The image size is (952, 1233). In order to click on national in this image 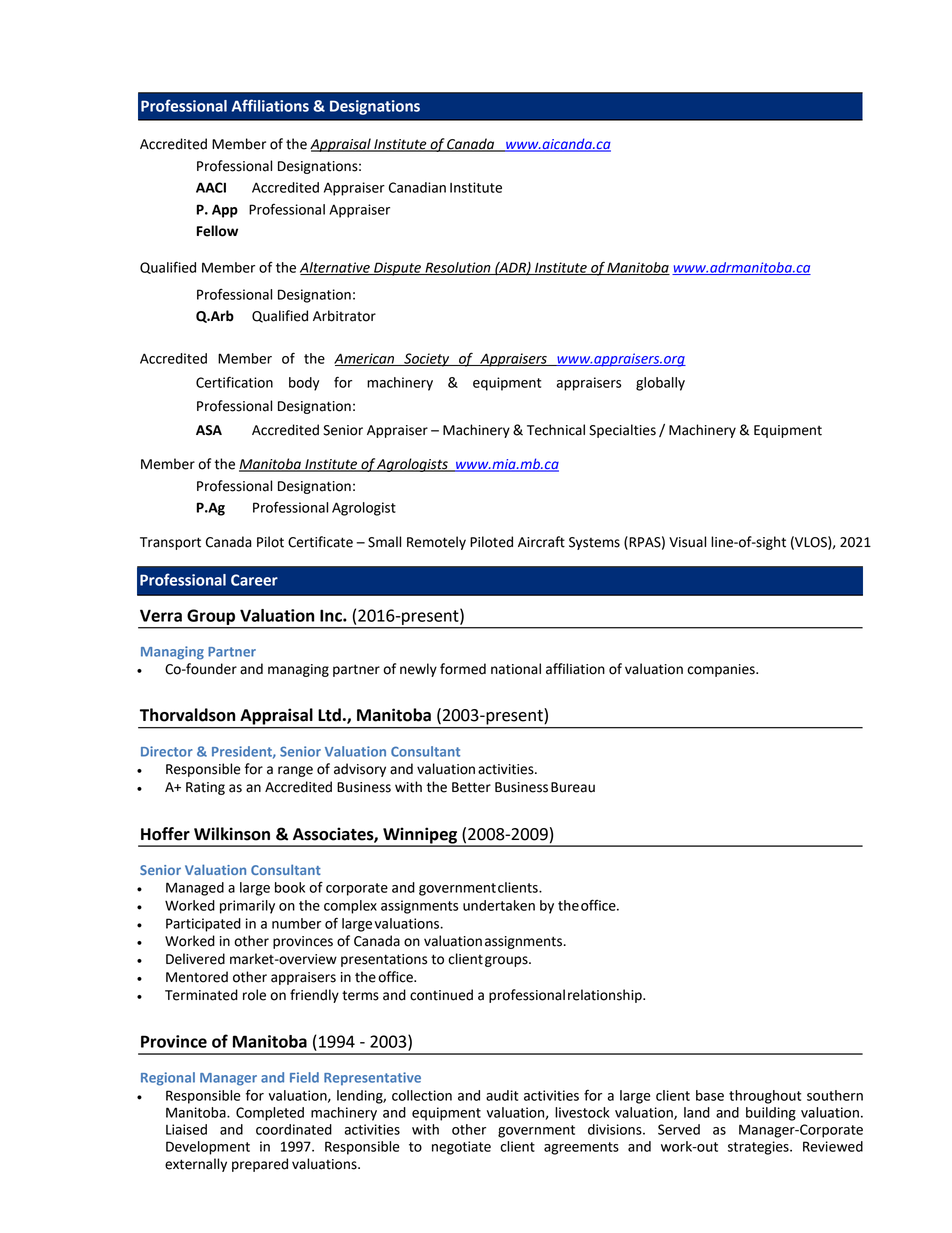, I will do `click(516, 669)`.
